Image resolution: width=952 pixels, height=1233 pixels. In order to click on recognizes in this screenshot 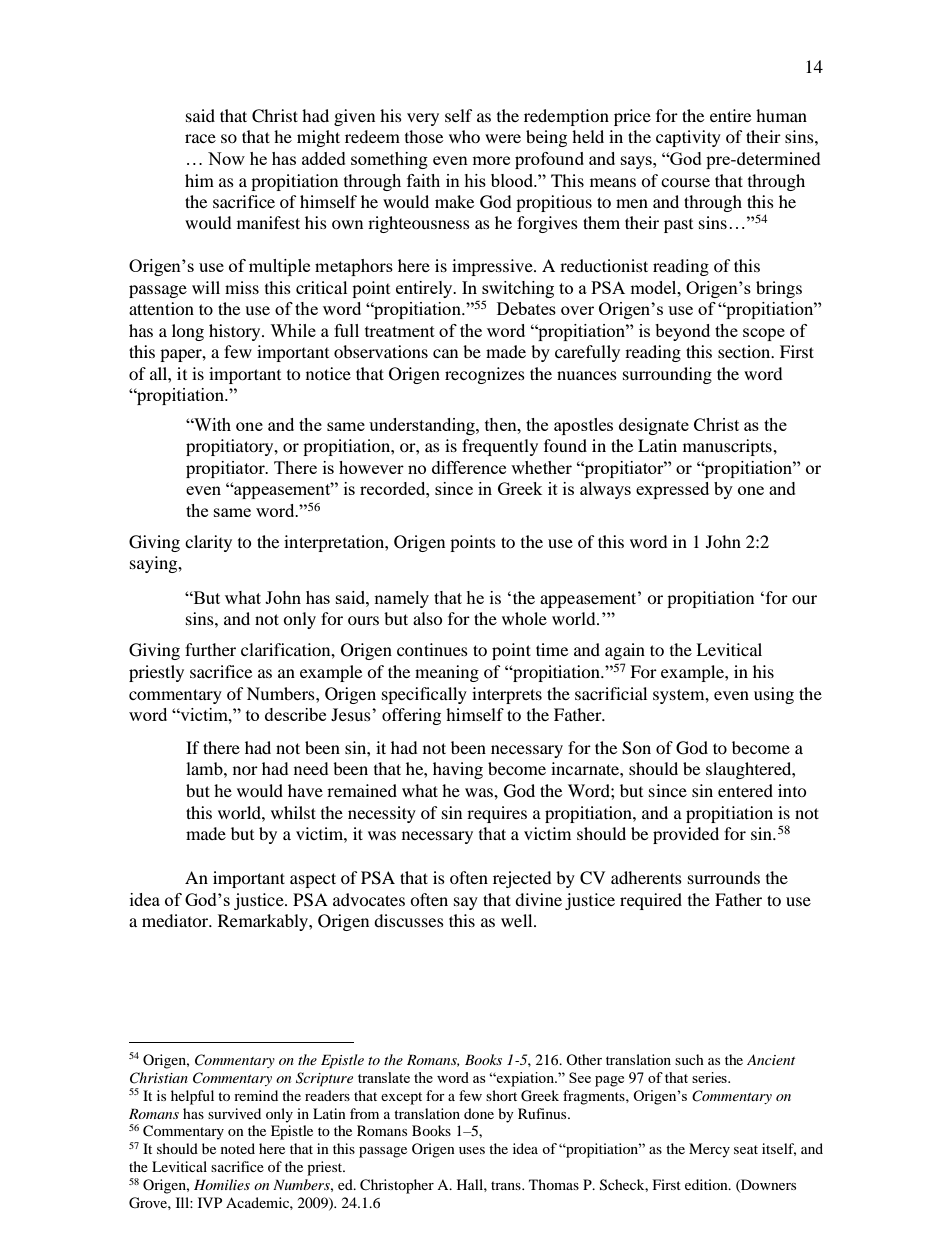, I will do `click(485, 375)`.
